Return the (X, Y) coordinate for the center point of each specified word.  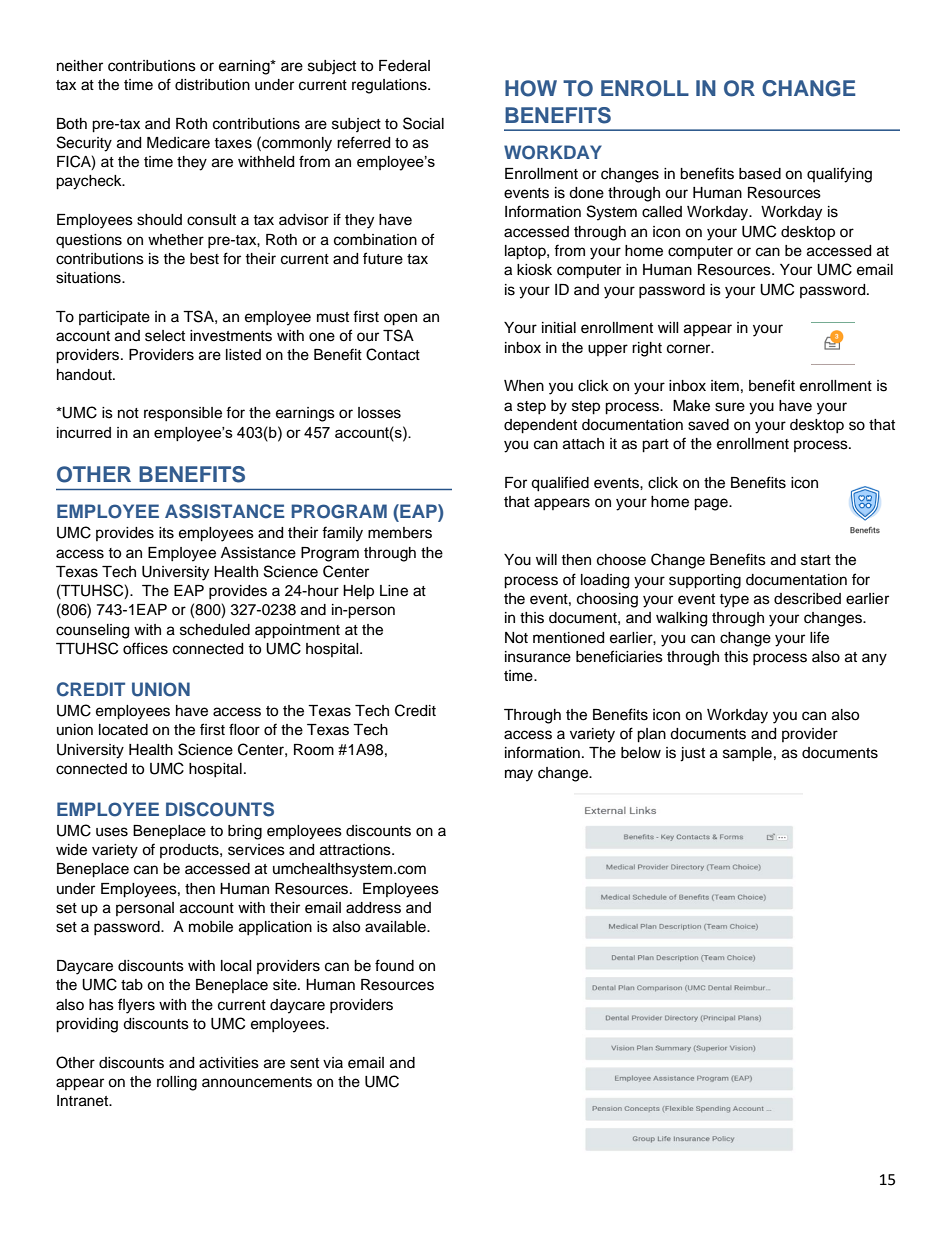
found (394, 965)
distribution (212, 85)
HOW (531, 88)
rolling (177, 1083)
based (760, 174)
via (333, 1062)
